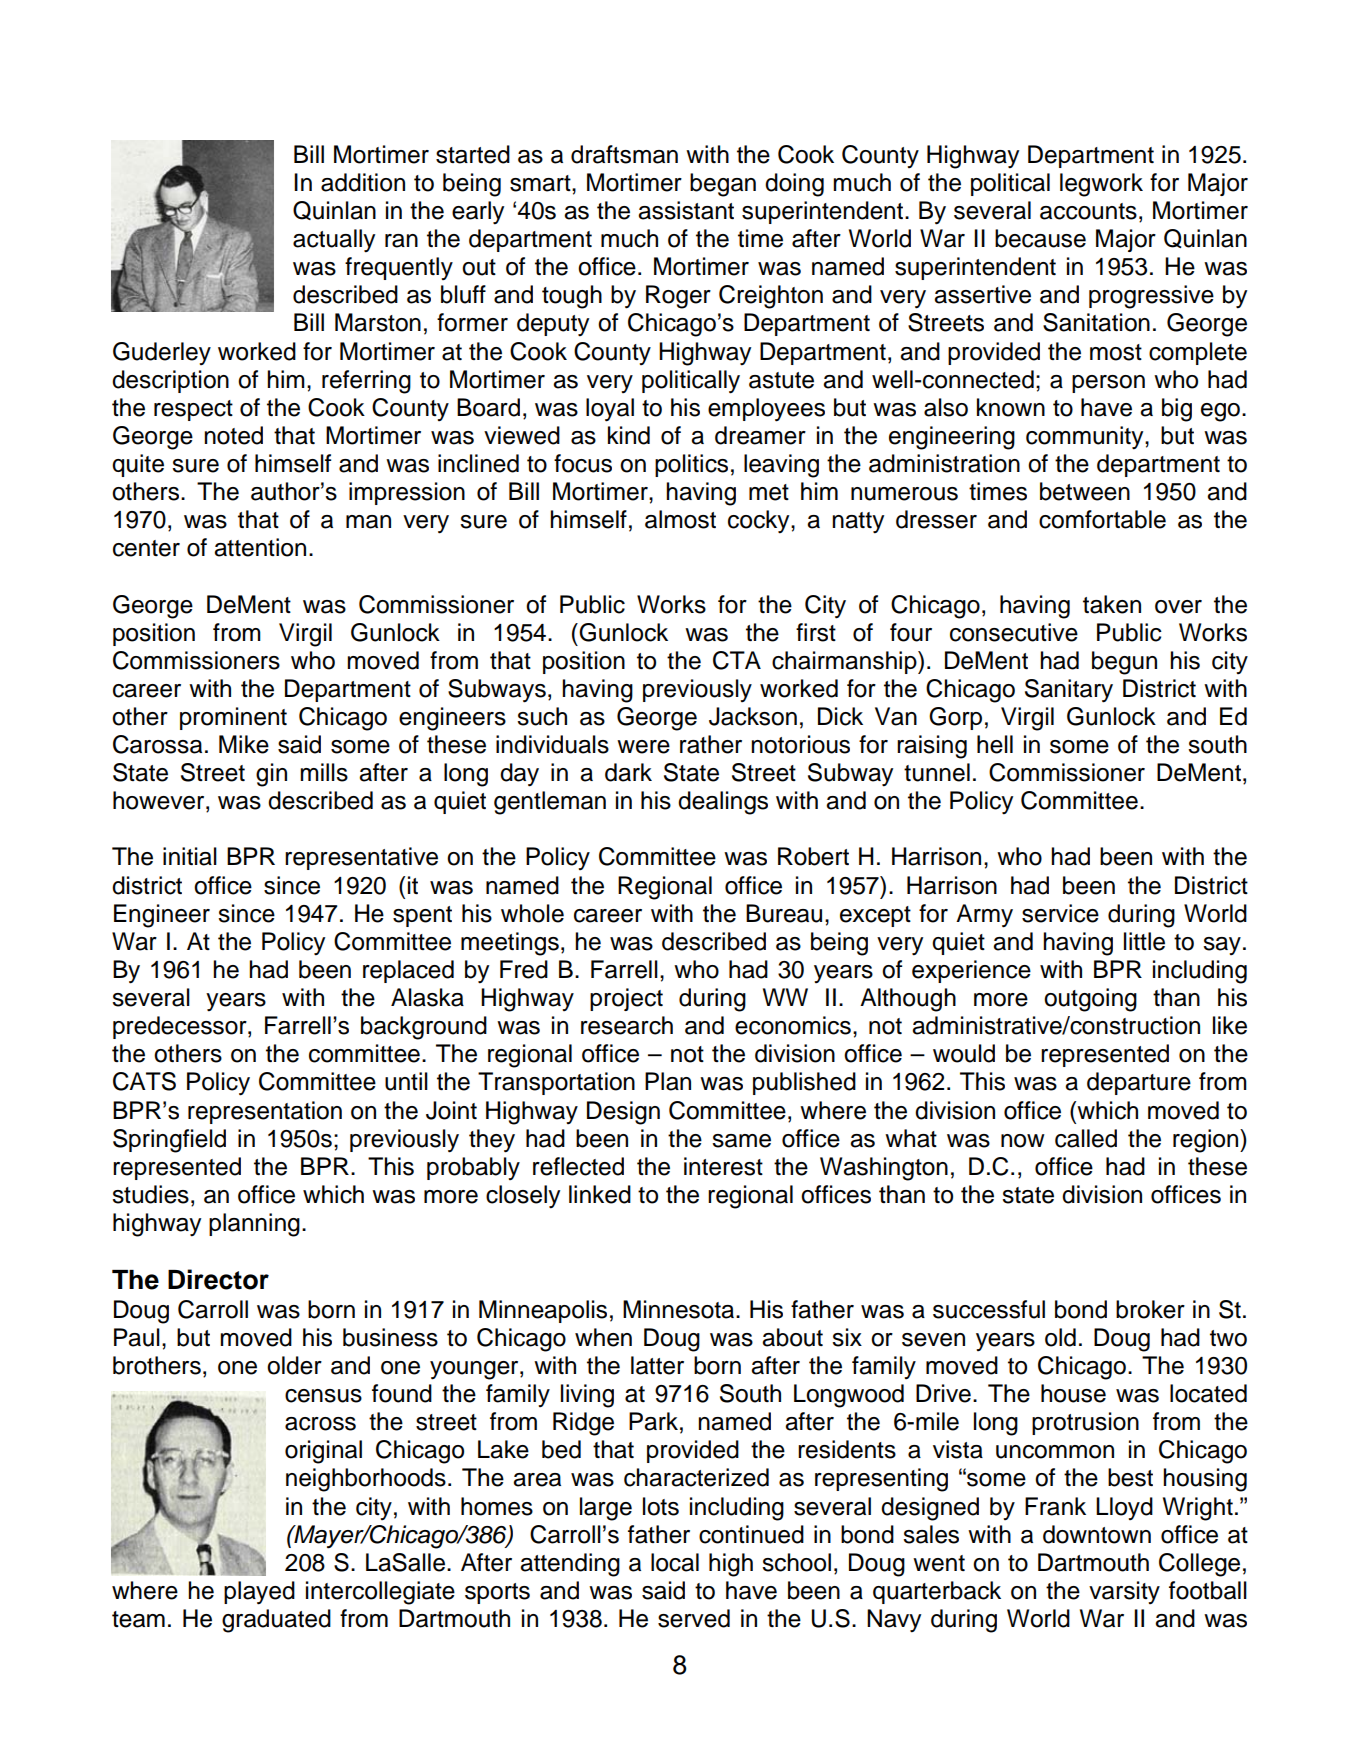 This screenshot has height=1760, width=1360. Describe the element at coordinates (1124, 1592) in the screenshot. I see `varsity` at that location.
